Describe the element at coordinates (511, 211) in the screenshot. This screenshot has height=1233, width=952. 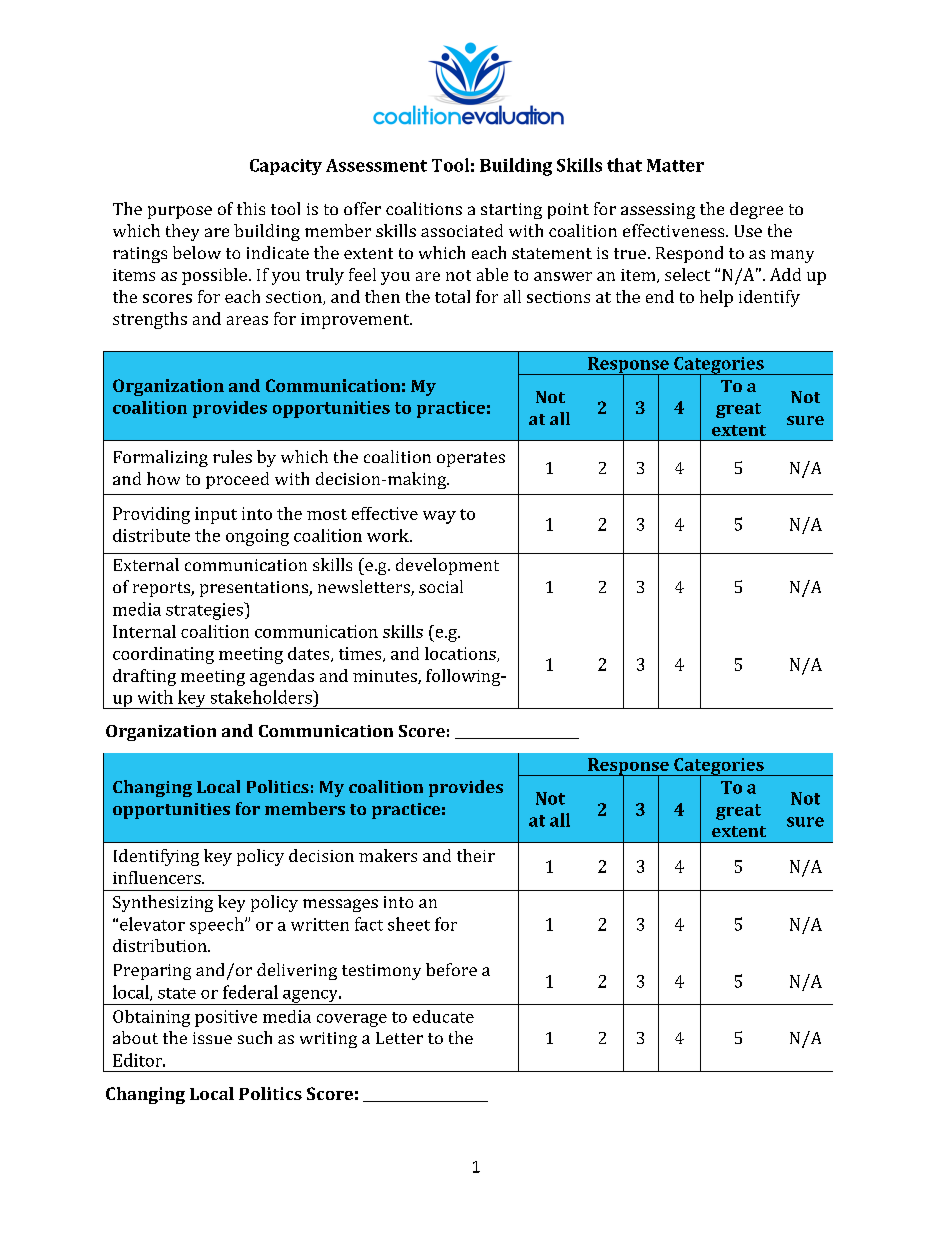
I see `starting` at that location.
